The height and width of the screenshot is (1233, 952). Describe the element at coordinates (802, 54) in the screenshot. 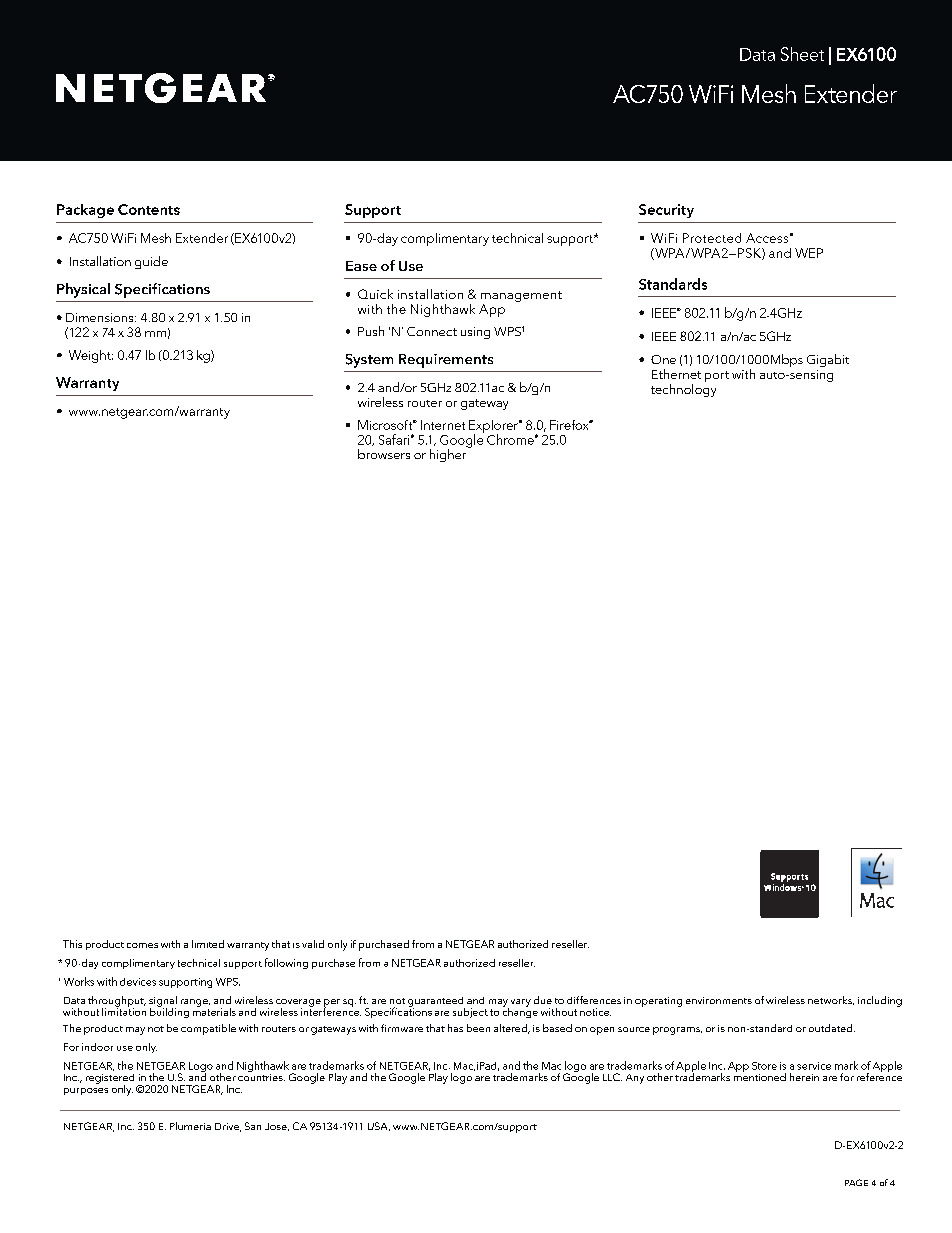

I see `Sheet` at that location.
